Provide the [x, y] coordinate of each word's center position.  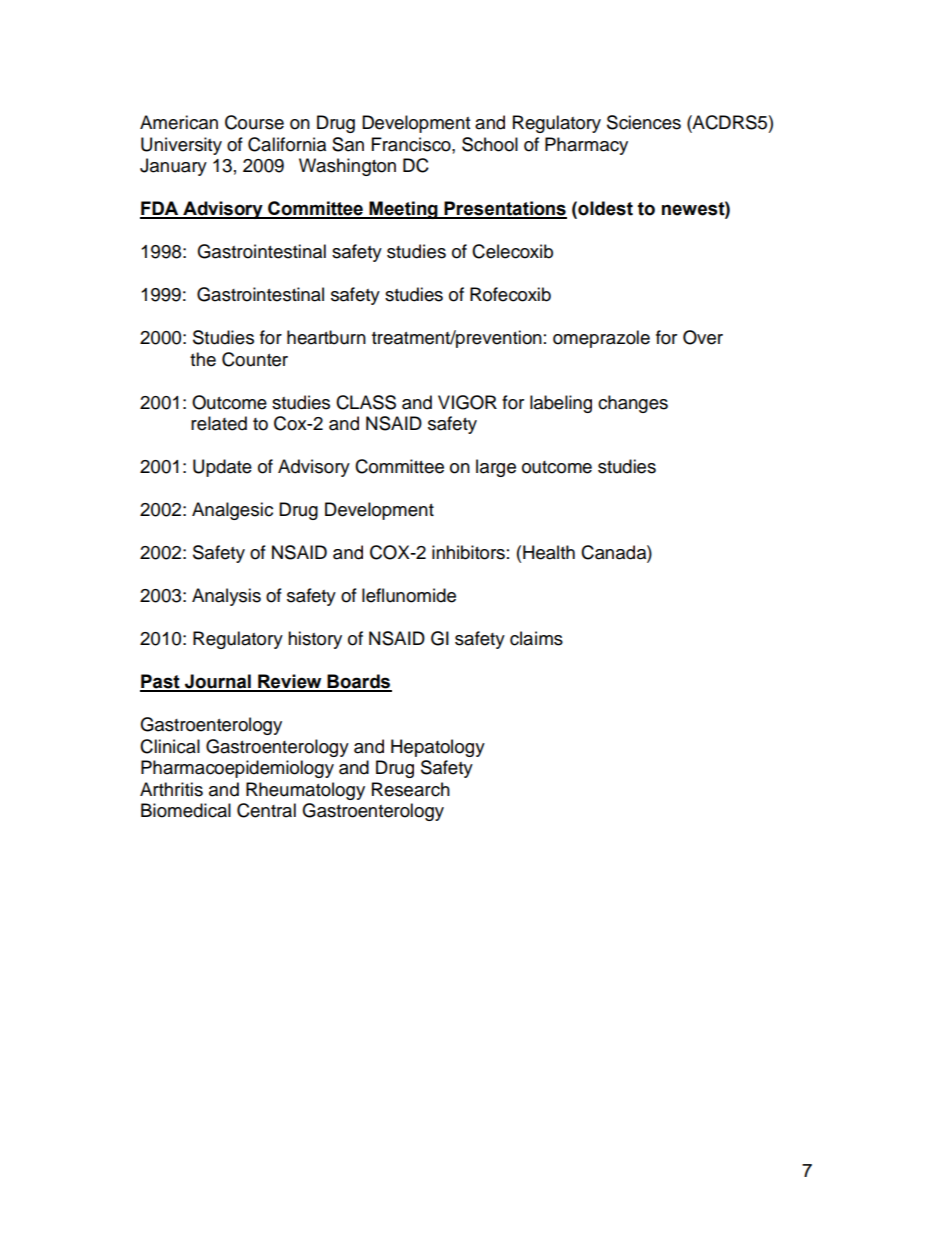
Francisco [412, 144]
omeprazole [601, 339]
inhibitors [468, 552]
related [219, 423]
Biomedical [186, 810]
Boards [359, 682]
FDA [160, 209]
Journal [218, 682]
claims [536, 638]
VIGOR [467, 402]
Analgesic [232, 511]
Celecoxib [512, 251]
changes [633, 404]
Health [549, 552]
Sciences [644, 122]
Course [254, 122]
